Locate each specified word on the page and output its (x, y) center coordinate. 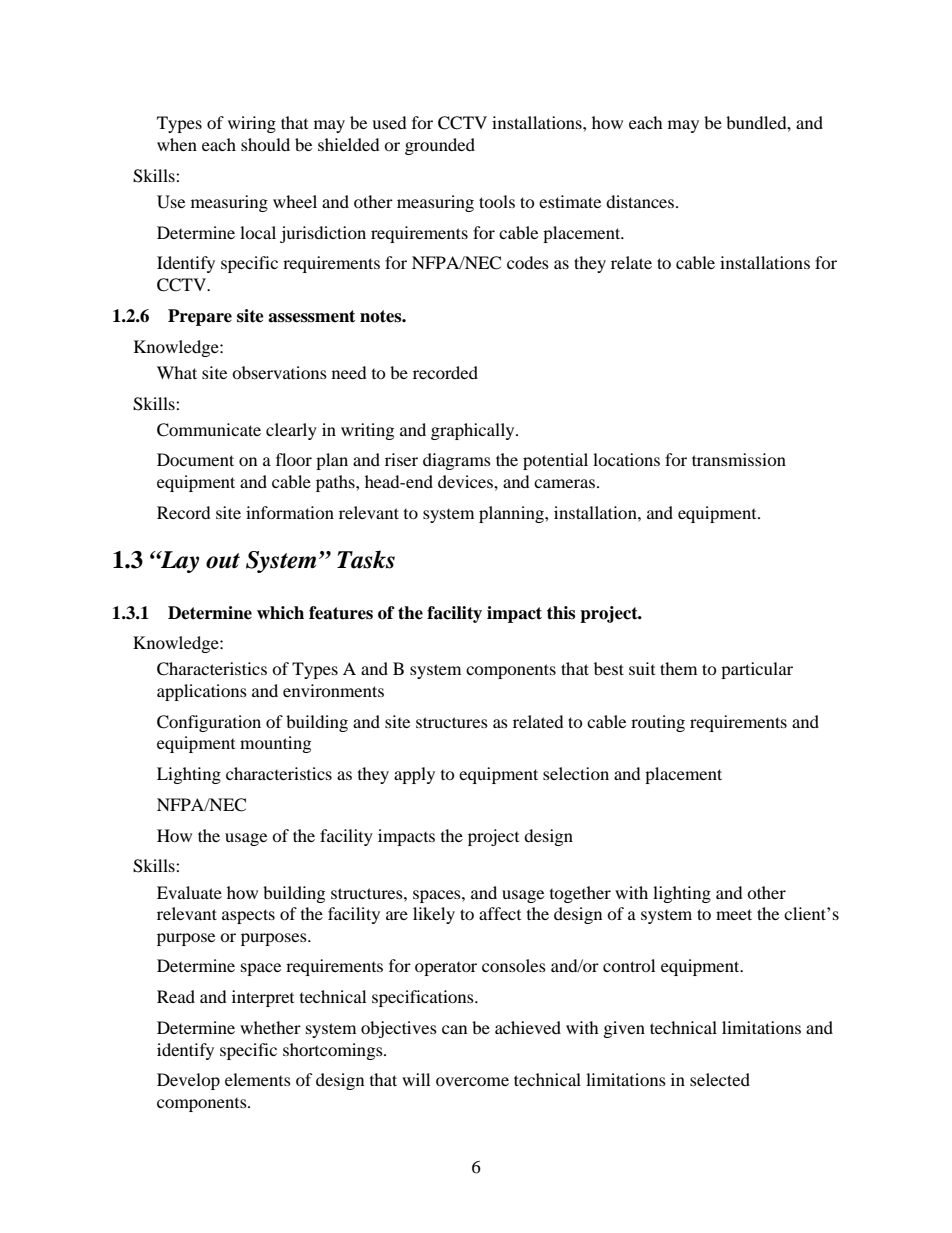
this (561, 613)
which (280, 613)
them (678, 668)
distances (641, 201)
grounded (440, 146)
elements (258, 1079)
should (265, 144)
